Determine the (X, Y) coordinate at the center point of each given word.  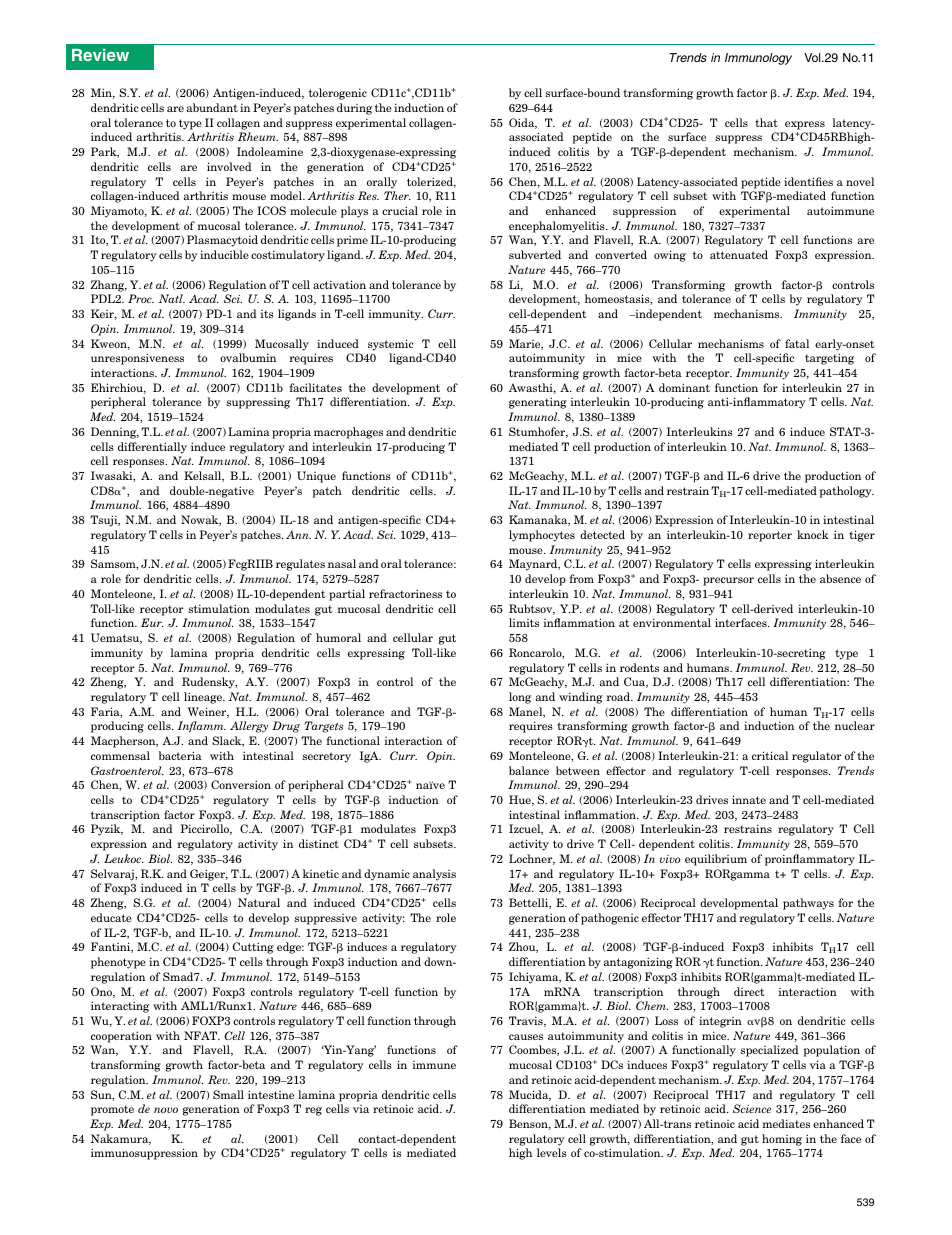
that (766, 122)
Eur (152, 622)
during (354, 109)
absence (840, 578)
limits (524, 622)
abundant (212, 107)
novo (166, 1110)
